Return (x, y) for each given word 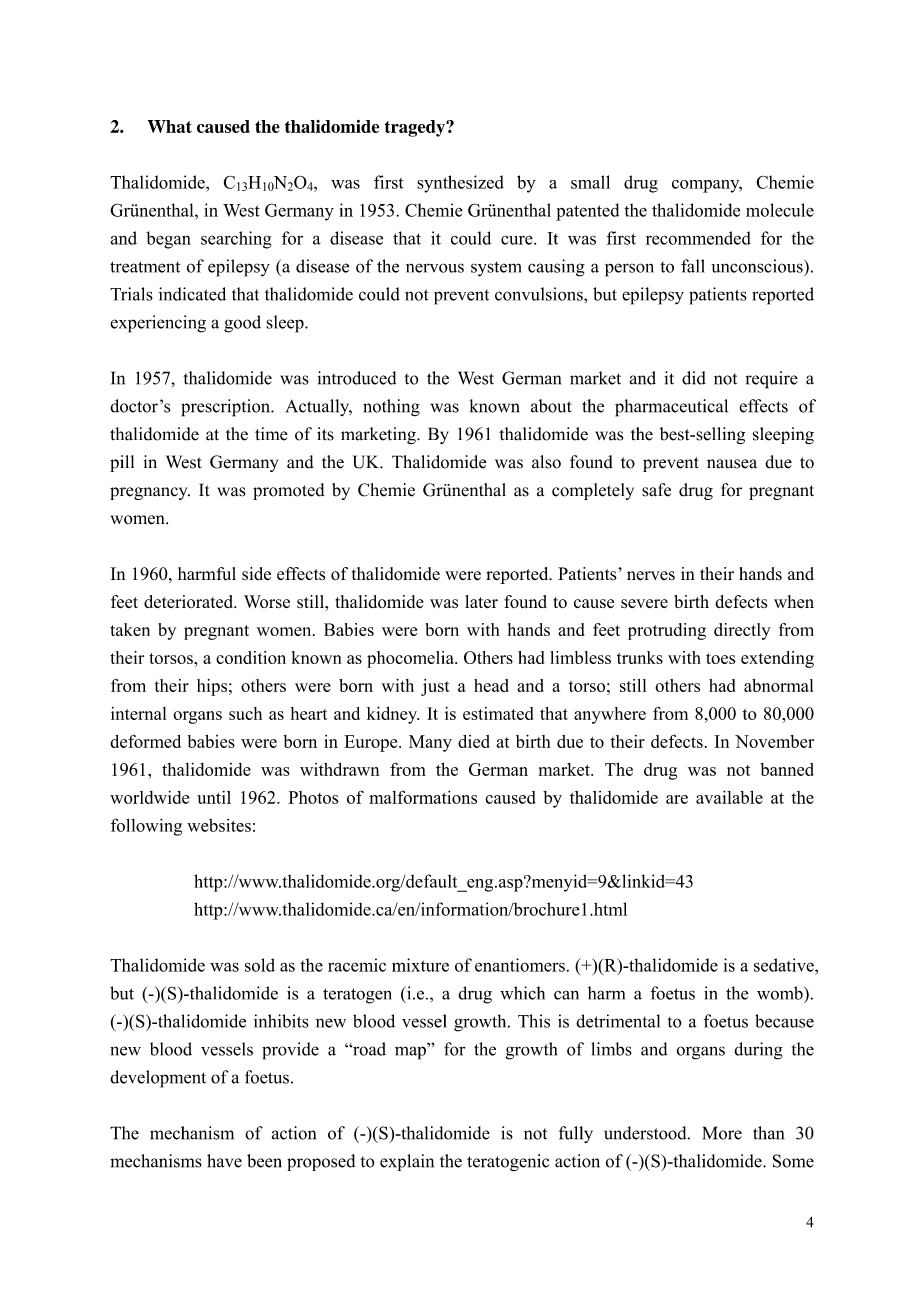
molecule (780, 210)
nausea (732, 464)
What (170, 126)
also (546, 462)
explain (407, 1162)
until (214, 797)
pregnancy (150, 493)
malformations (423, 797)
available (729, 797)
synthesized (460, 184)
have (224, 1161)
